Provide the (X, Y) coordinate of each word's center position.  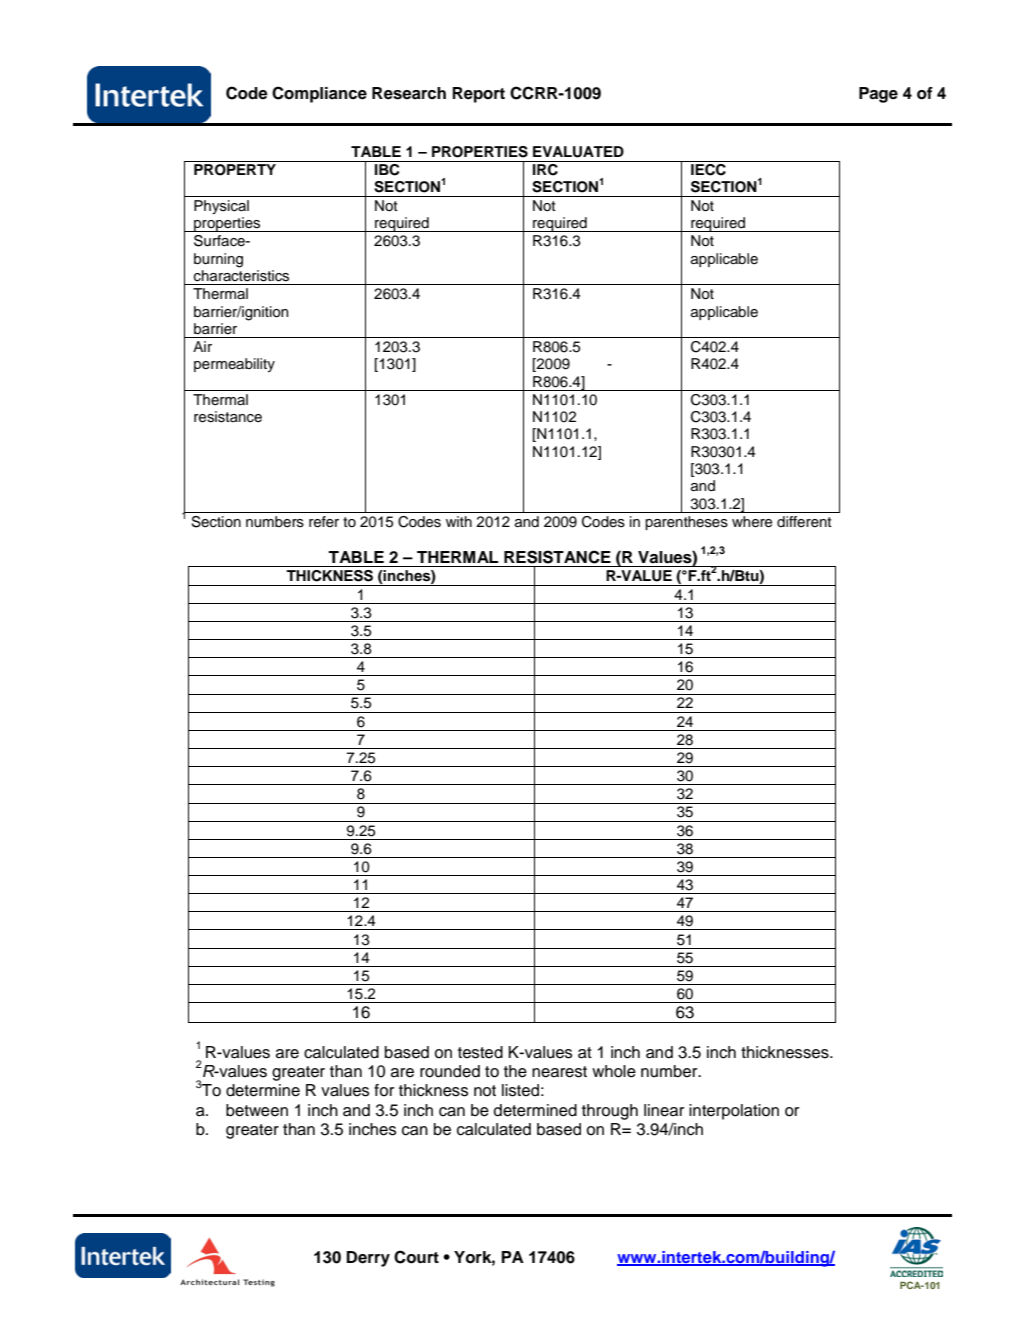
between (257, 1110)
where (752, 522)
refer (324, 522)
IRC (545, 168)
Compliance (319, 94)
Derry (368, 1259)
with (459, 521)
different (804, 522)
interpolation (734, 1112)
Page (878, 95)
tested (480, 1052)
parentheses (686, 523)
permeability (234, 365)
